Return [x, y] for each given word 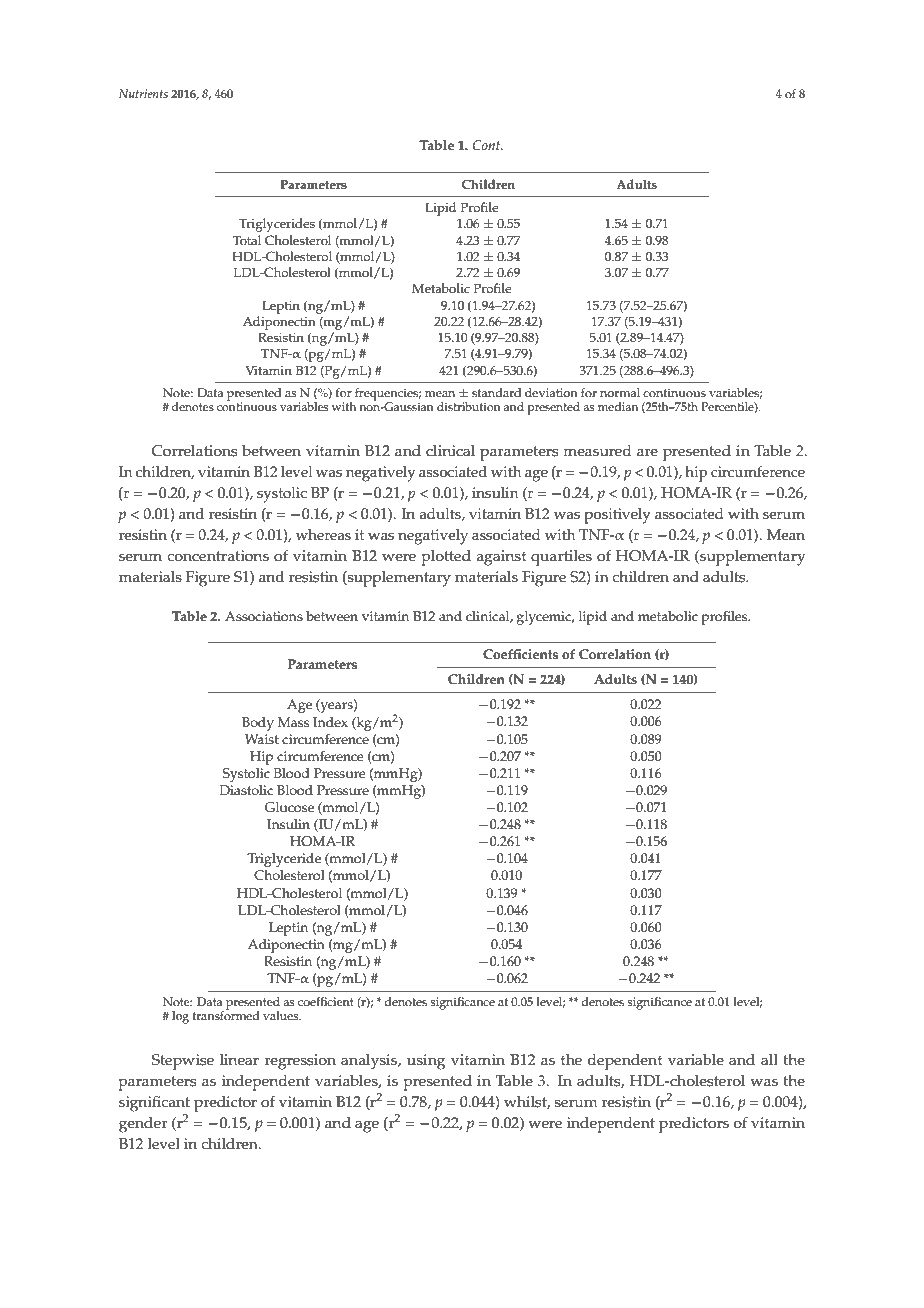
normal [620, 393]
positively [617, 516]
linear [239, 1060]
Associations [264, 616]
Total [247, 240]
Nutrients [143, 93]
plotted [446, 558]
